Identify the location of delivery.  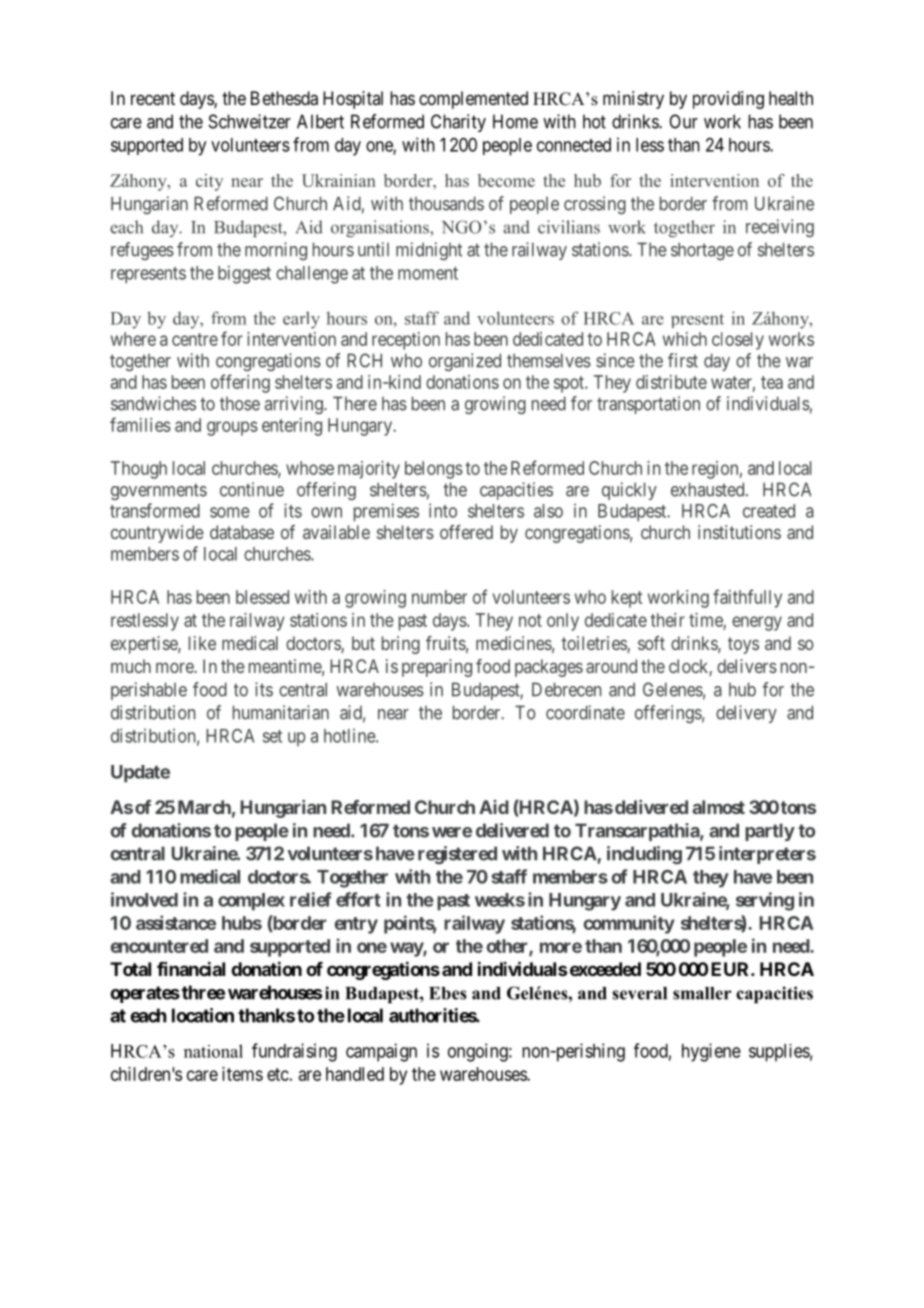
(746, 714).
